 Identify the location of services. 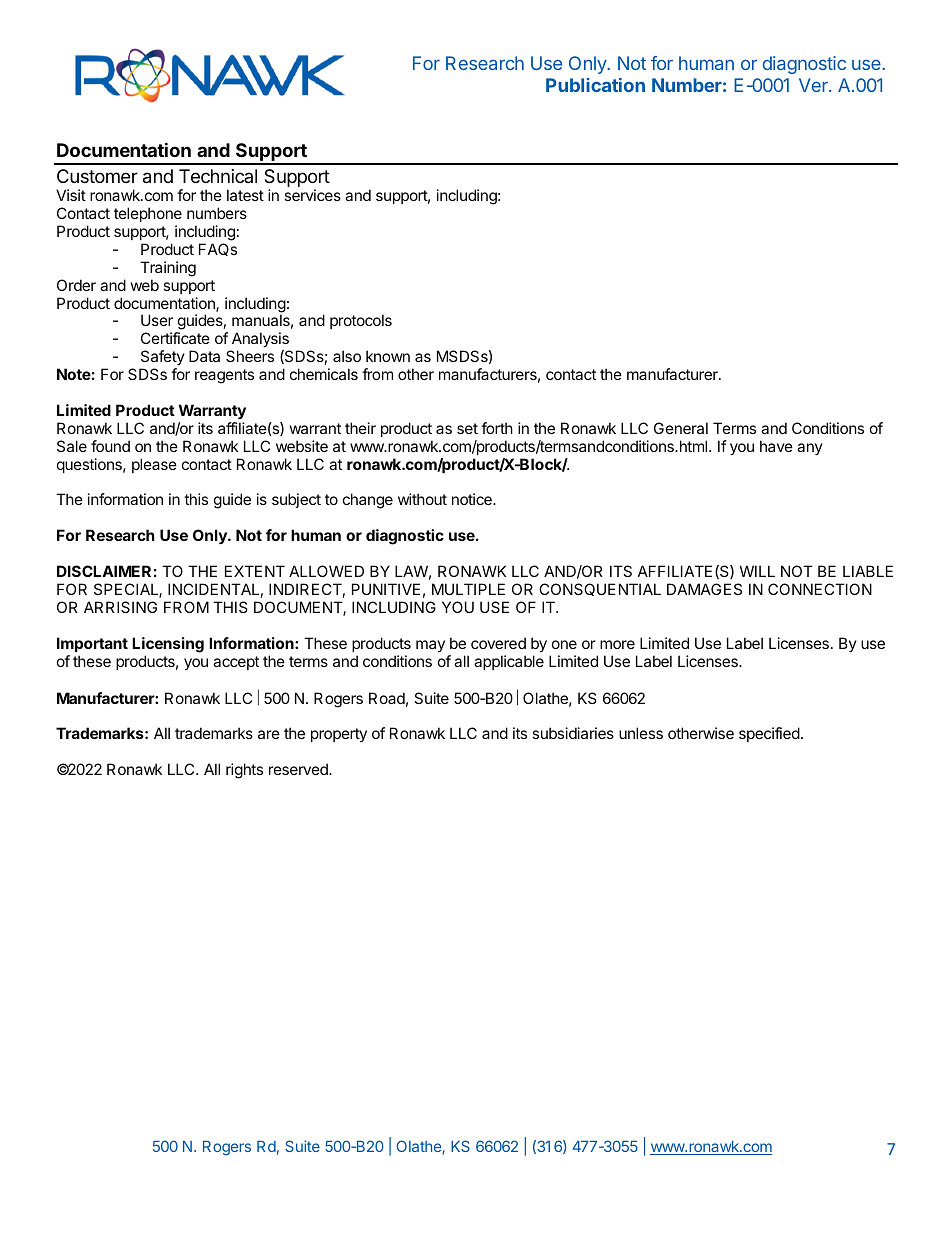
(312, 195).
